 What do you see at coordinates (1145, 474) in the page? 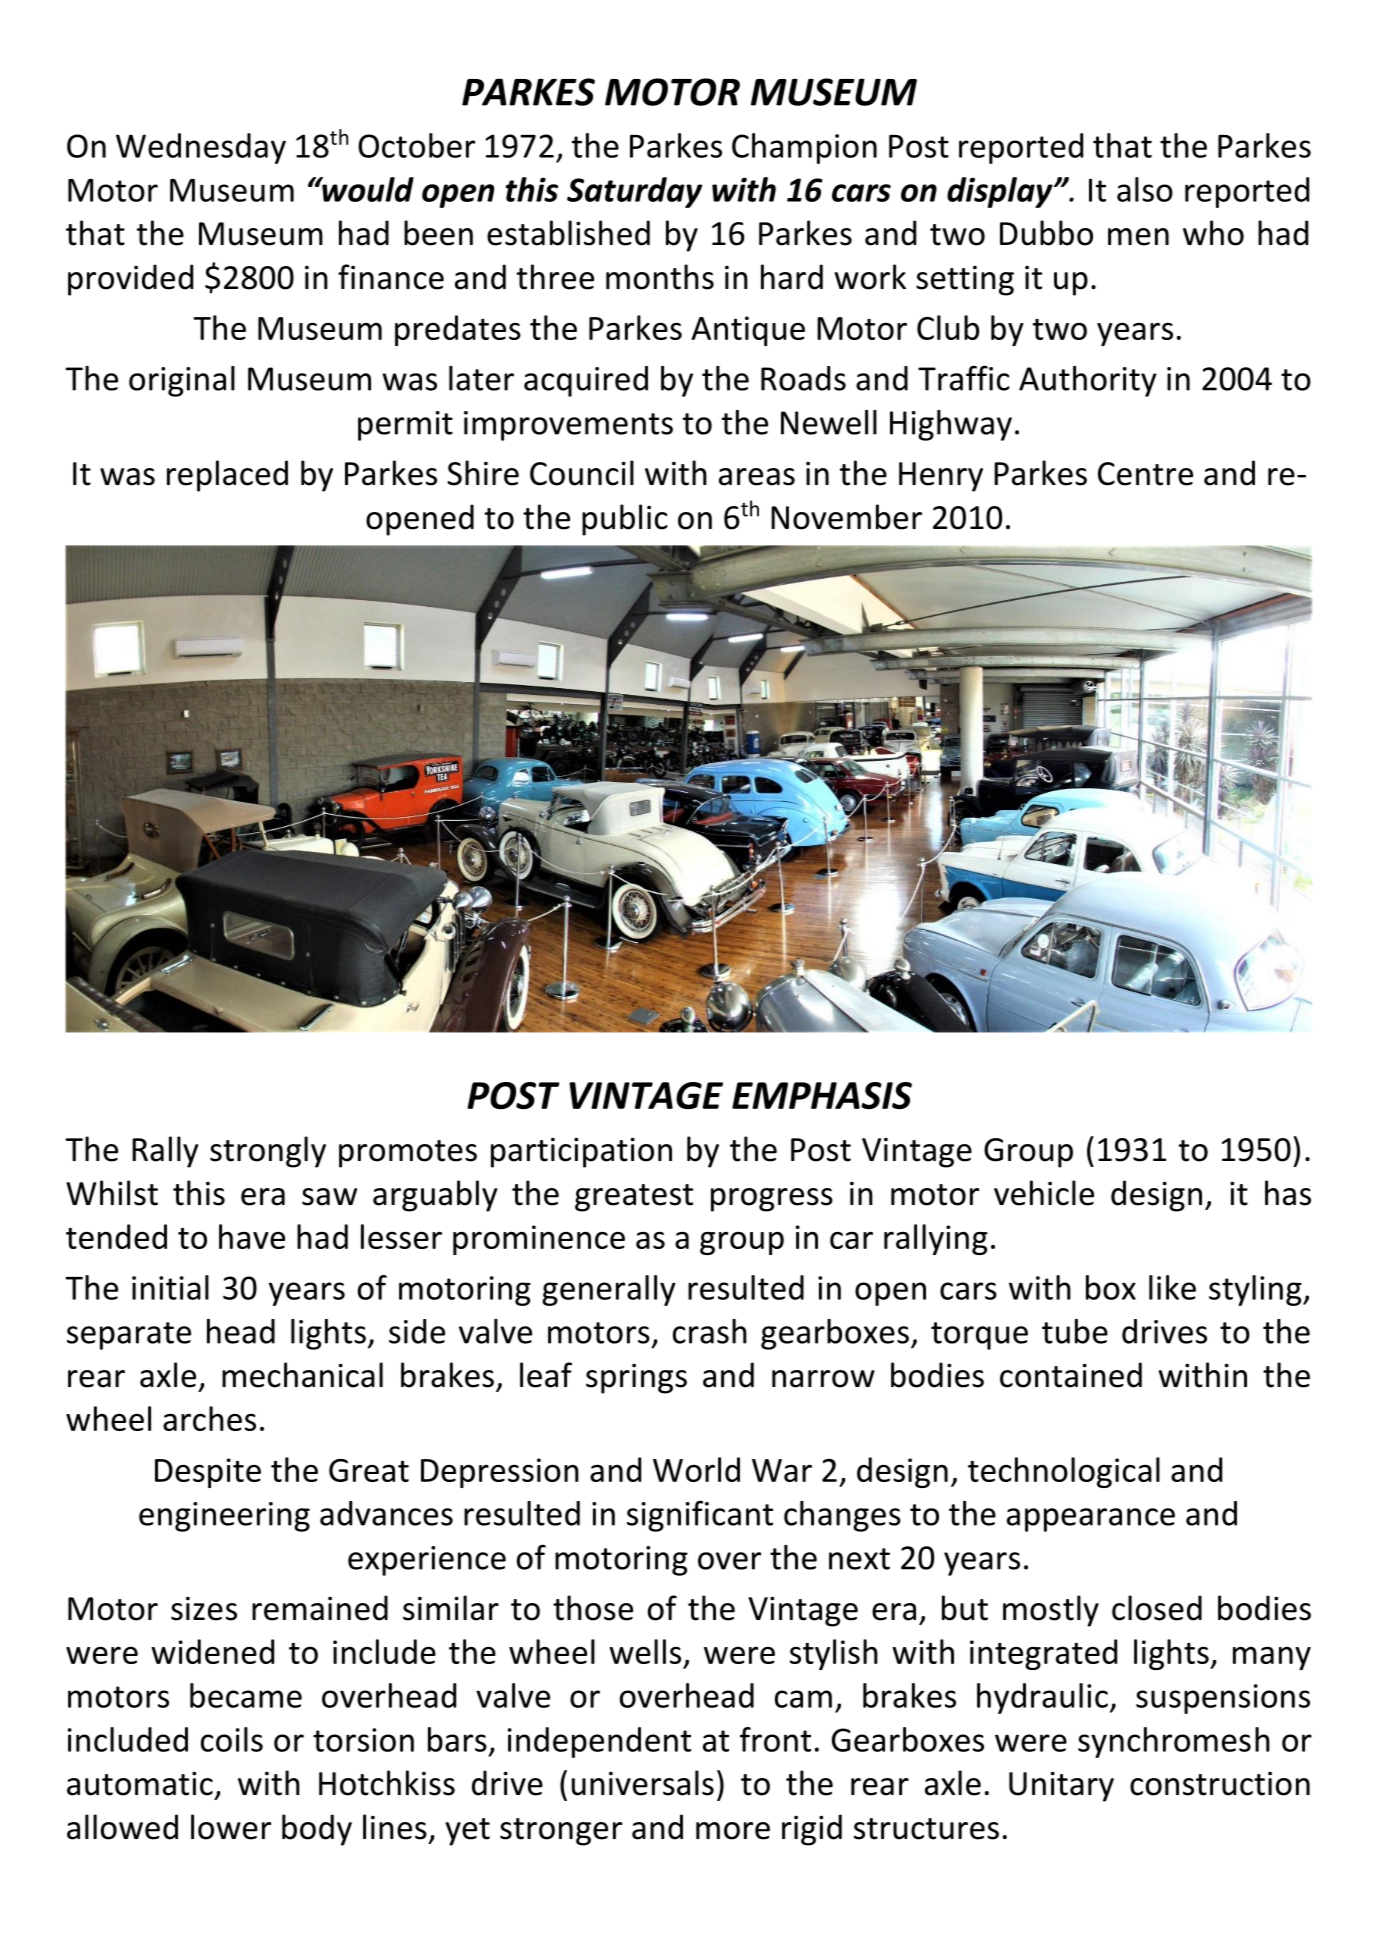
I see `Centre` at bounding box center [1145, 474].
